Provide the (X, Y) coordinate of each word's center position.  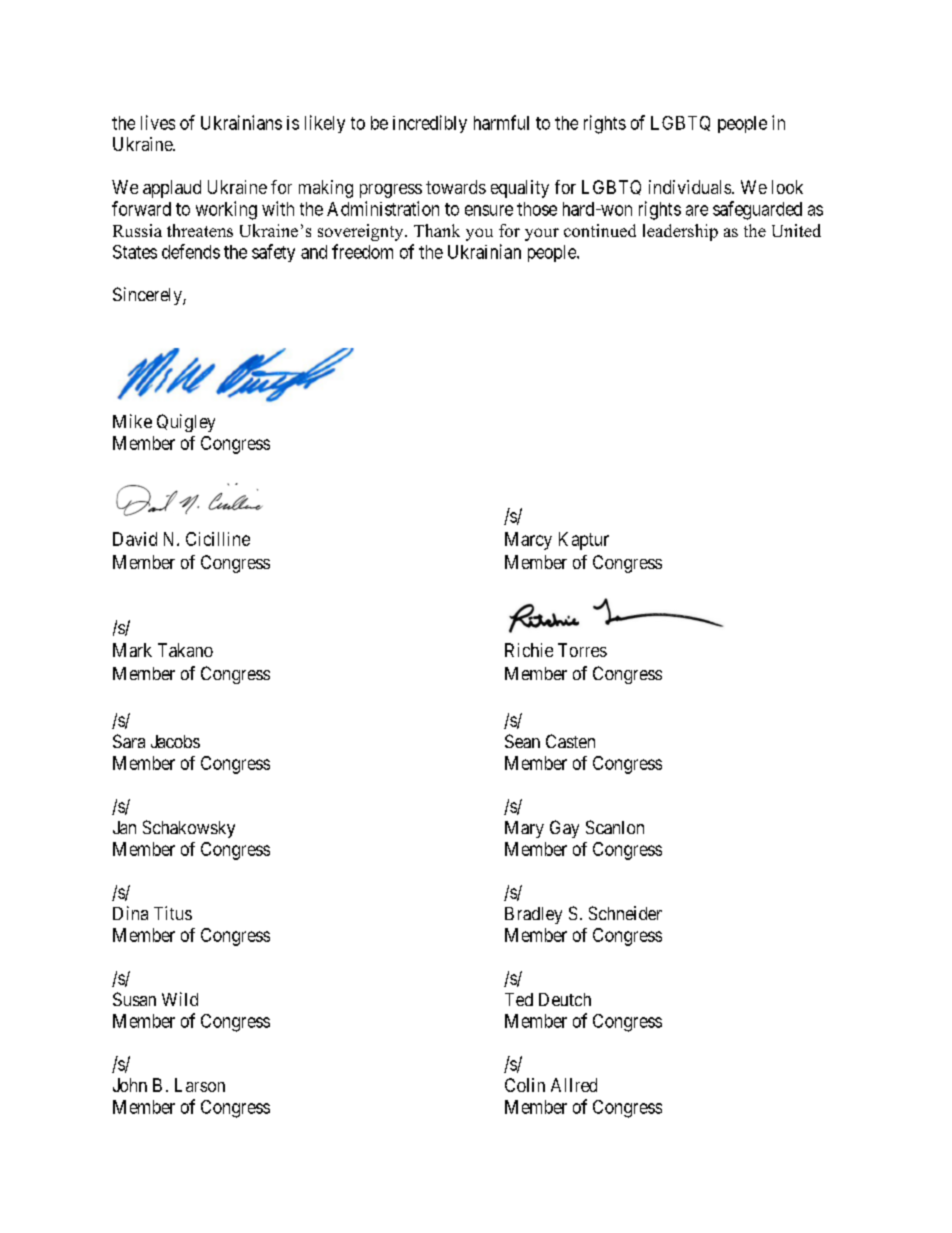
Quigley (186, 423)
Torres (582, 650)
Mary (524, 829)
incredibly (430, 124)
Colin (525, 1085)
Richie (529, 650)
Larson (200, 1085)
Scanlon (615, 827)
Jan (124, 827)
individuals (691, 187)
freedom (362, 251)
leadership (680, 232)
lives (158, 122)
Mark (132, 650)
